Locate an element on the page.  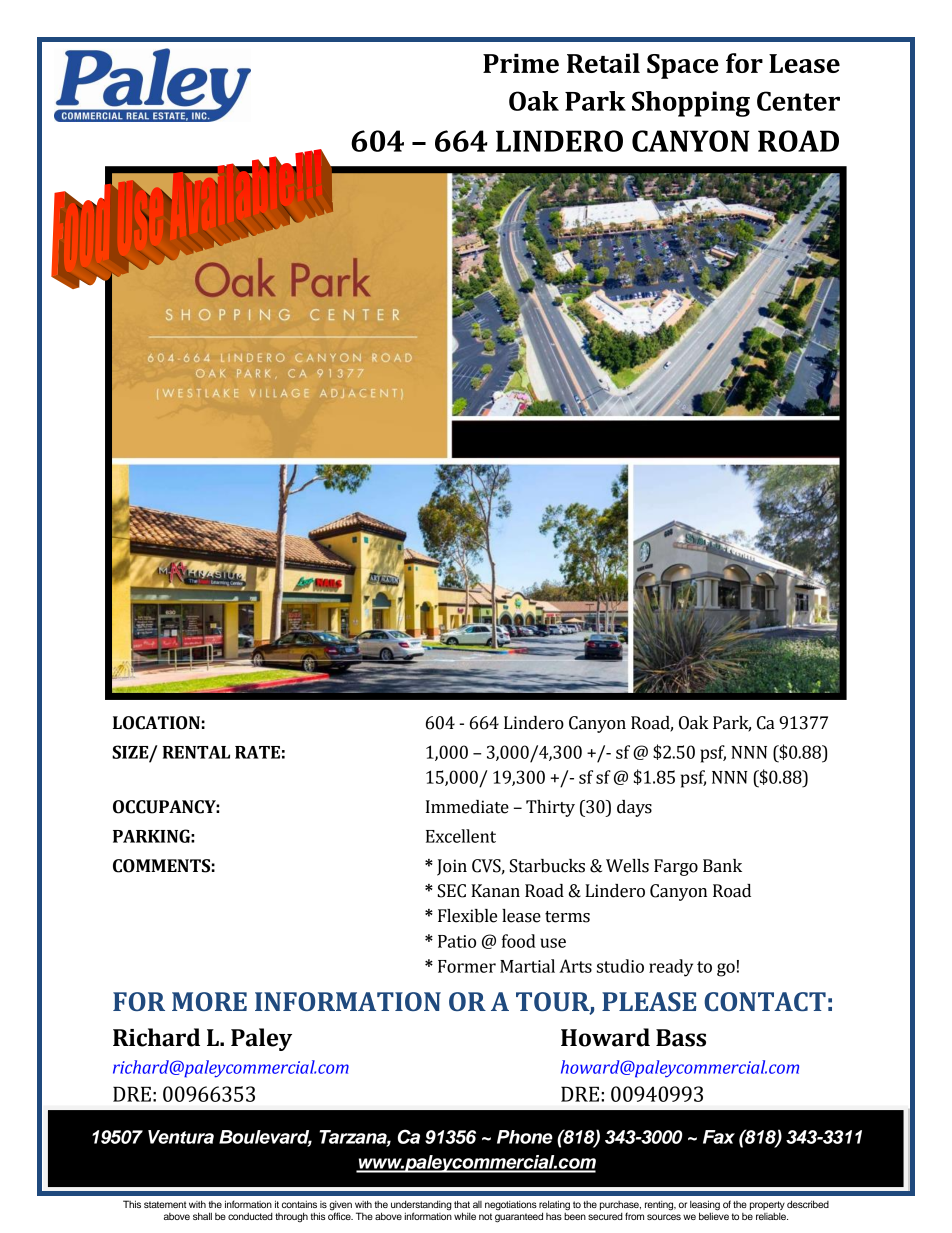
Retail is located at coordinates (603, 63).
